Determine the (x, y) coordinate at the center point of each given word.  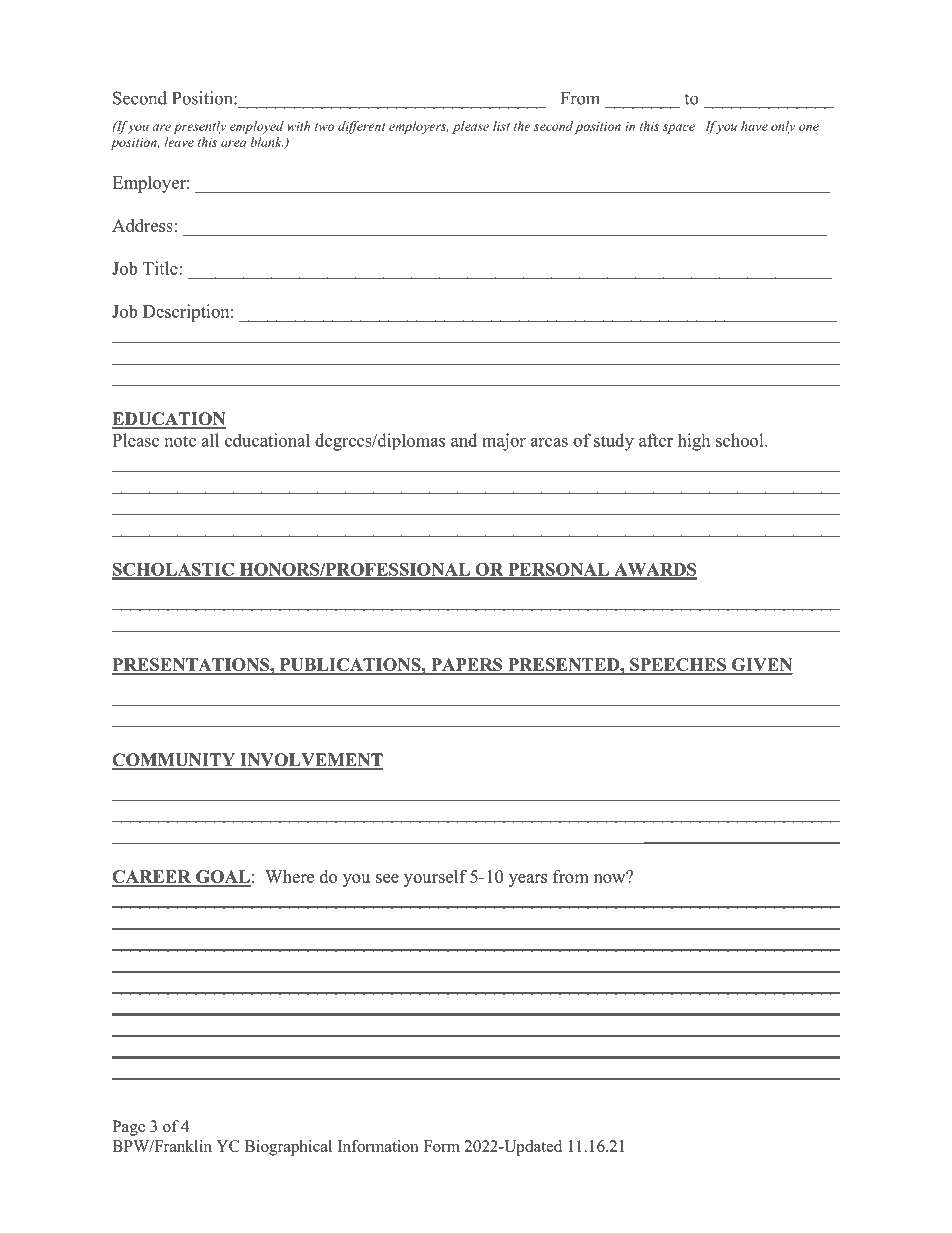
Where (289, 876)
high (694, 442)
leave (179, 142)
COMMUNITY (175, 761)
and (464, 440)
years (528, 880)
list (501, 126)
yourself (435, 878)
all (210, 440)
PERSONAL (558, 570)
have (754, 126)
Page (128, 1128)
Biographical (288, 1148)
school (741, 440)
